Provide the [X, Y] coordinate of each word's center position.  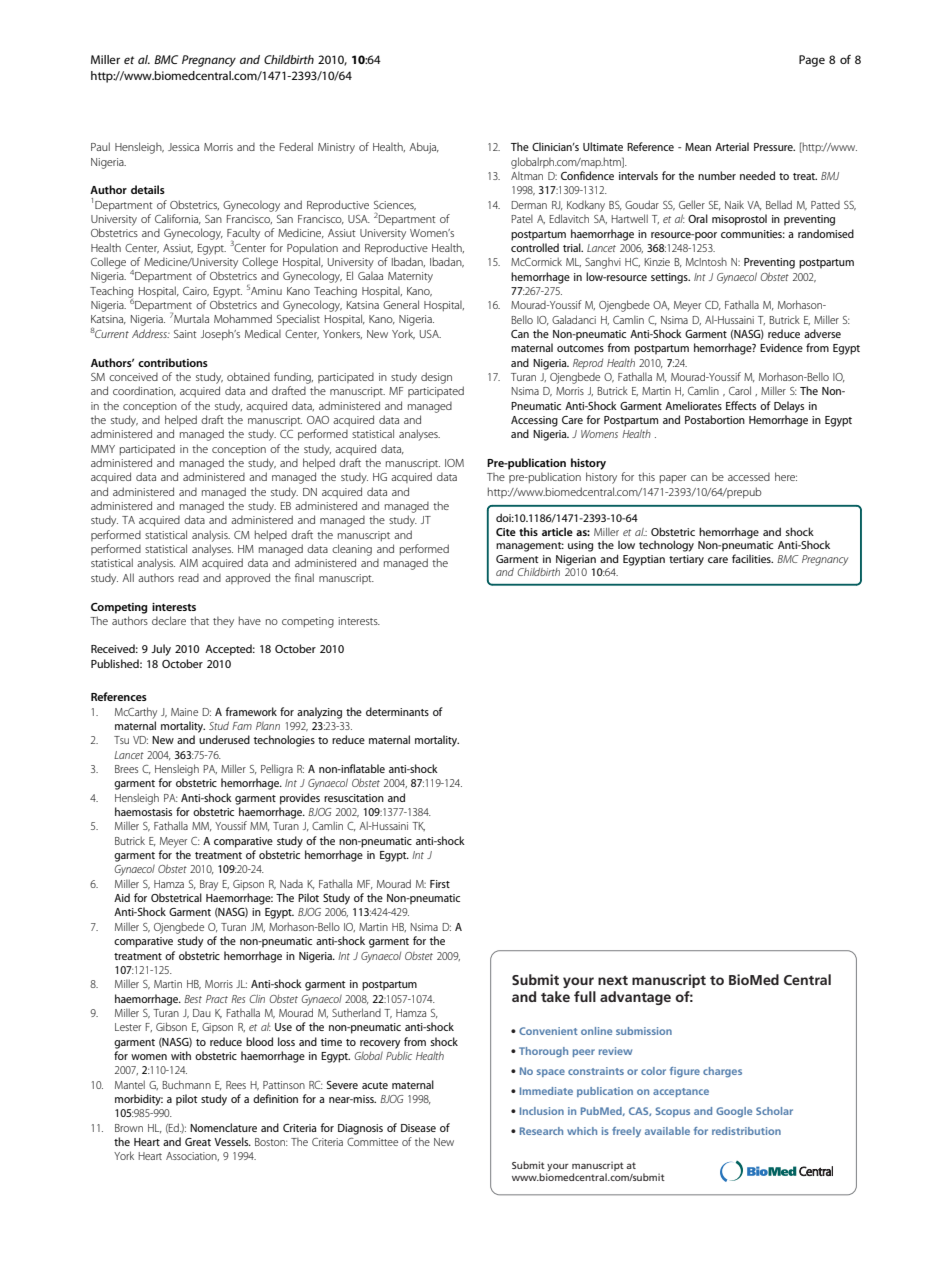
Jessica [183, 147]
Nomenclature [223, 1127]
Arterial [732, 146]
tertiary [686, 560]
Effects [741, 405]
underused [224, 739]
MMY [103, 449]
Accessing [534, 421]
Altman [527, 176]
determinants [397, 711]
